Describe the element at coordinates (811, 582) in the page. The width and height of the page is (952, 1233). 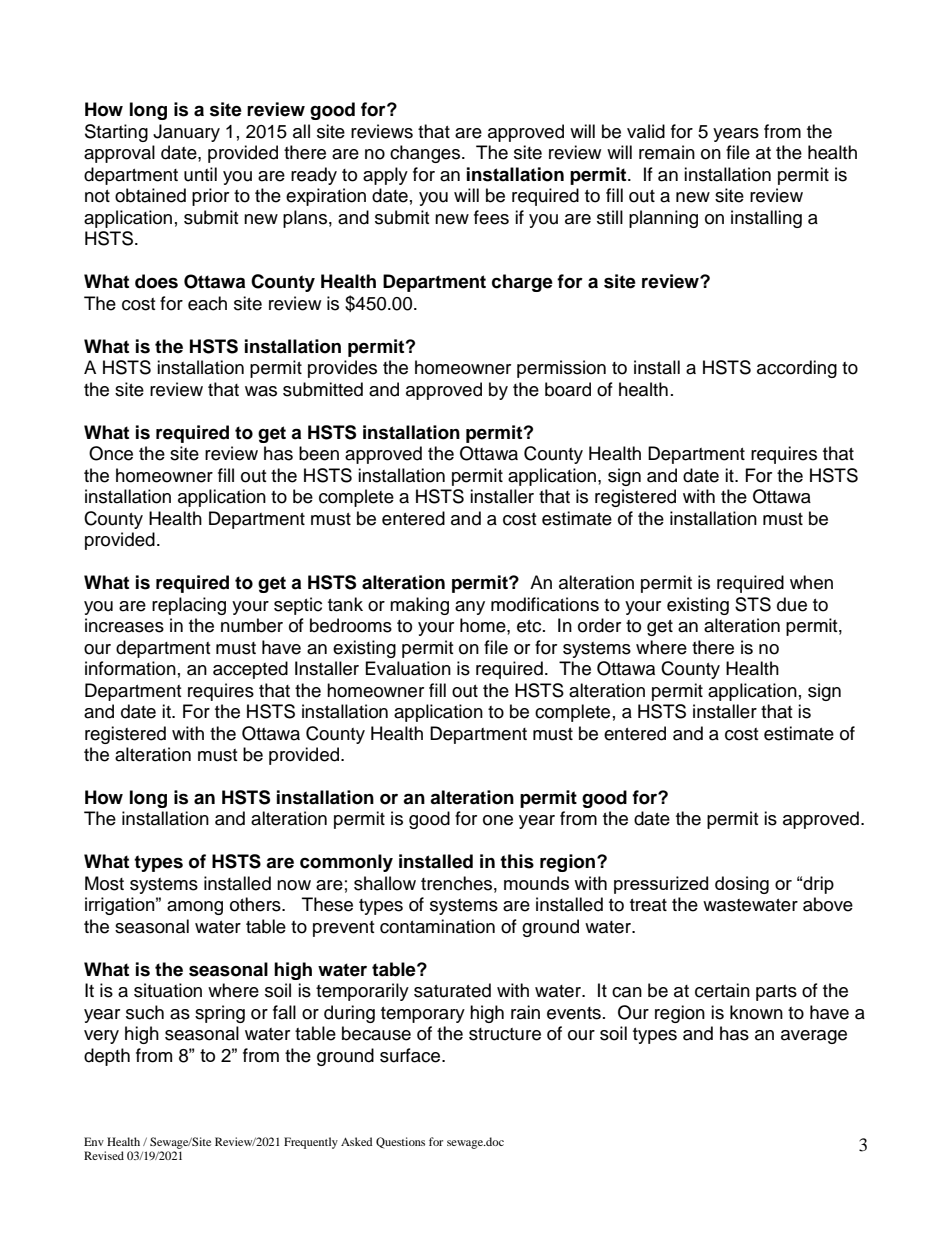
I see `when` at that location.
